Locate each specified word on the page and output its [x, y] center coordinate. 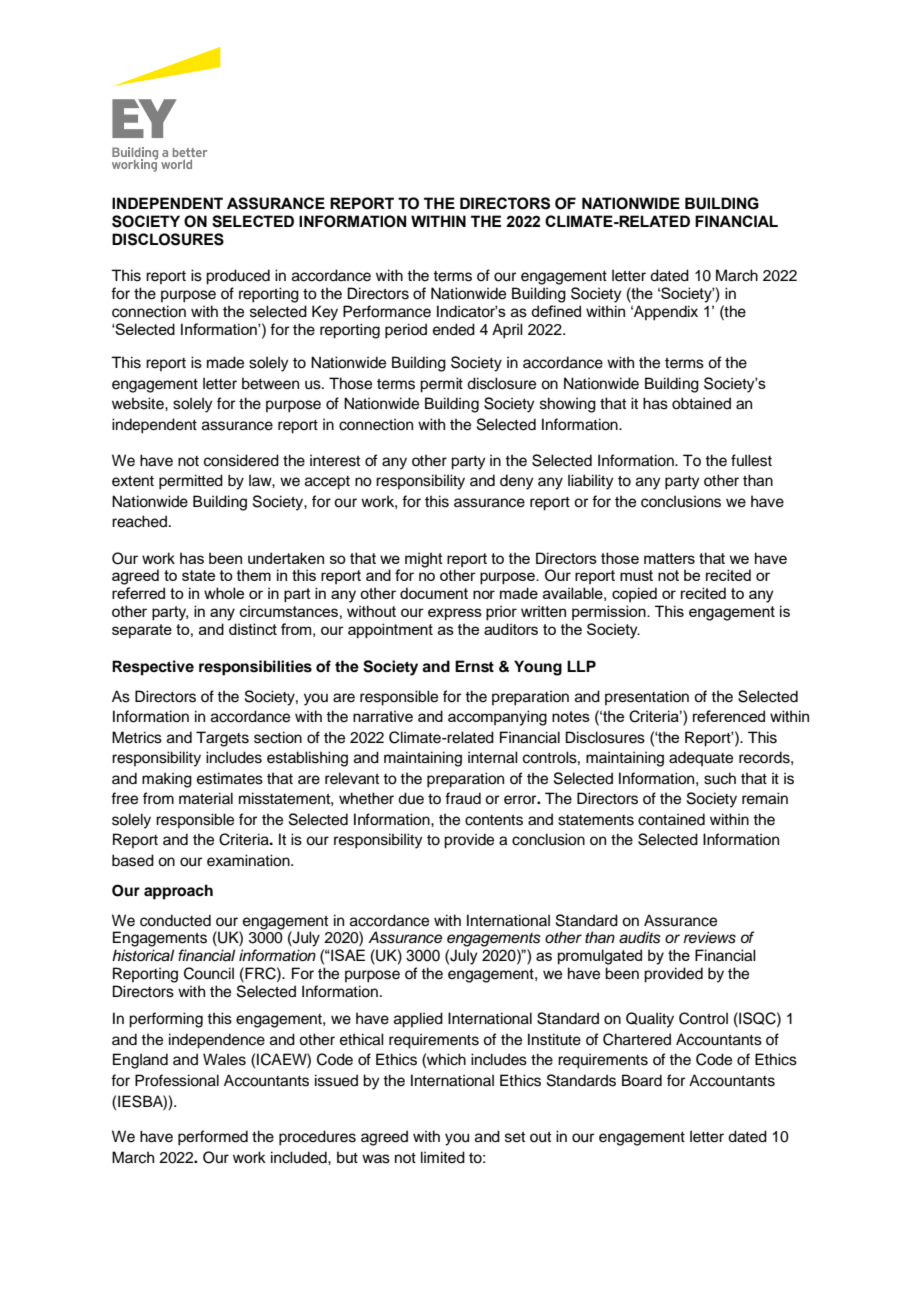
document [434, 593]
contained [671, 819]
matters [669, 558]
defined [556, 311]
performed [213, 1138]
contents [494, 820]
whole [224, 593]
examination [249, 860]
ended [454, 329]
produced [238, 277]
